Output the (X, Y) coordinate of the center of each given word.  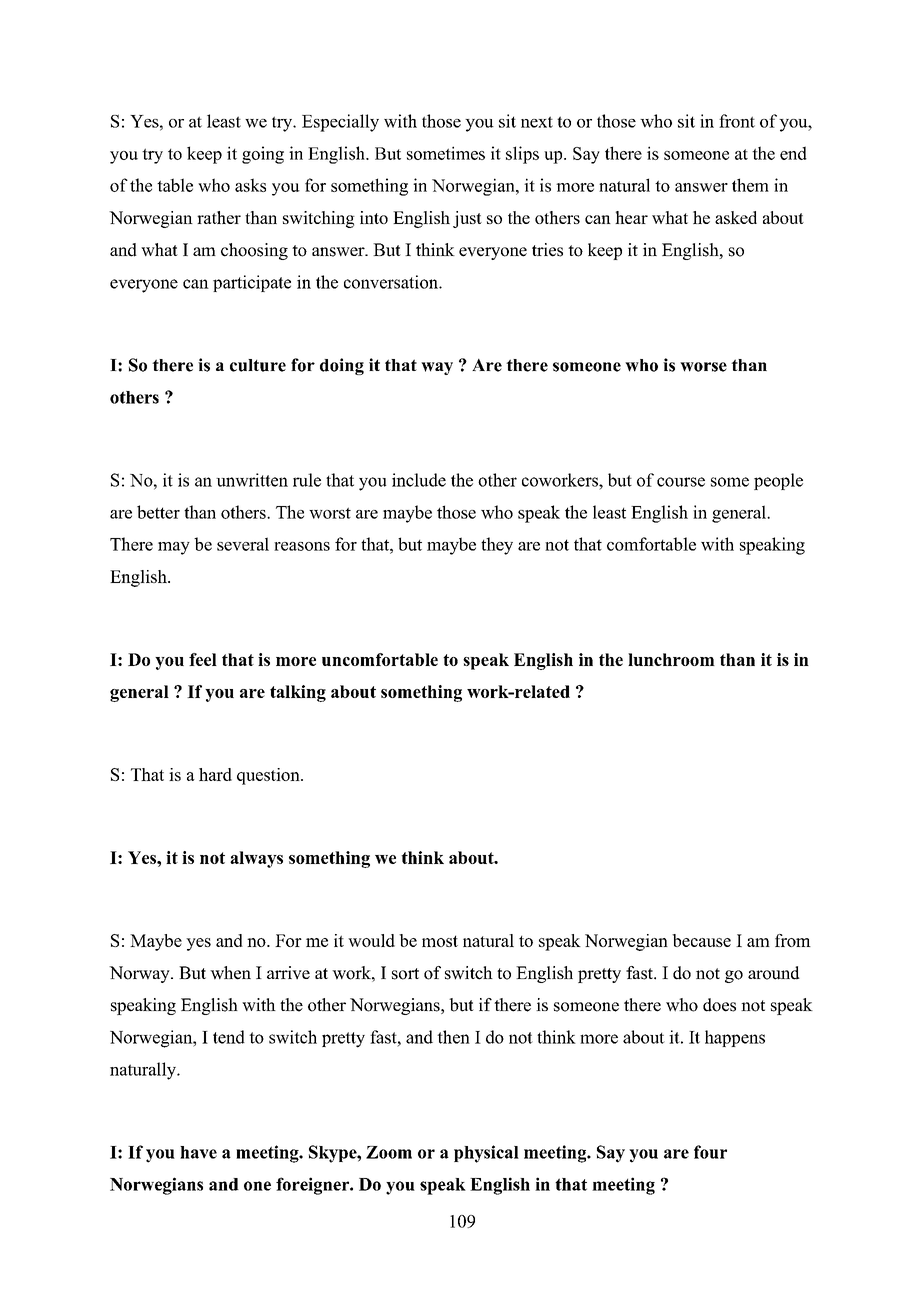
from (793, 940)
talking (298, 693)
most (440, 941)
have (198, 1152)
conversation (392, 282)
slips (522, 155)
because (701, 940)
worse (703, 367)
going (263, 155)
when (230, 973)
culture (258, 365)
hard (215, 774)
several (243, 544)
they (497, 546)
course (681, 482)
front (737, 121)
